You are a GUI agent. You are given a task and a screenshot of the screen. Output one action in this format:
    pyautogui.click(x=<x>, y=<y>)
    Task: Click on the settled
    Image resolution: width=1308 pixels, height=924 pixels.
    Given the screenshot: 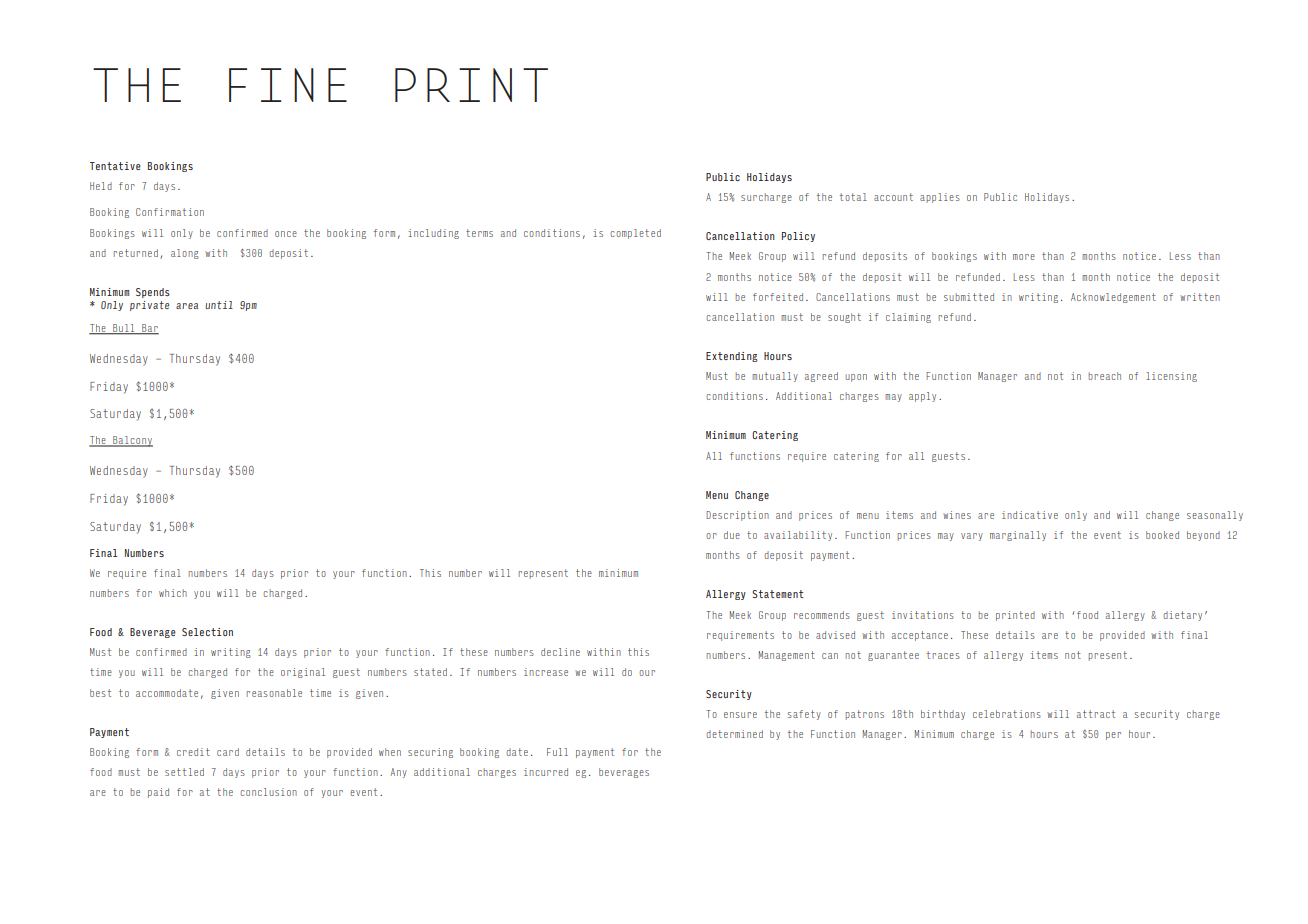 What is the action you would take?
    pyautogui.click(x=184, y=772)
